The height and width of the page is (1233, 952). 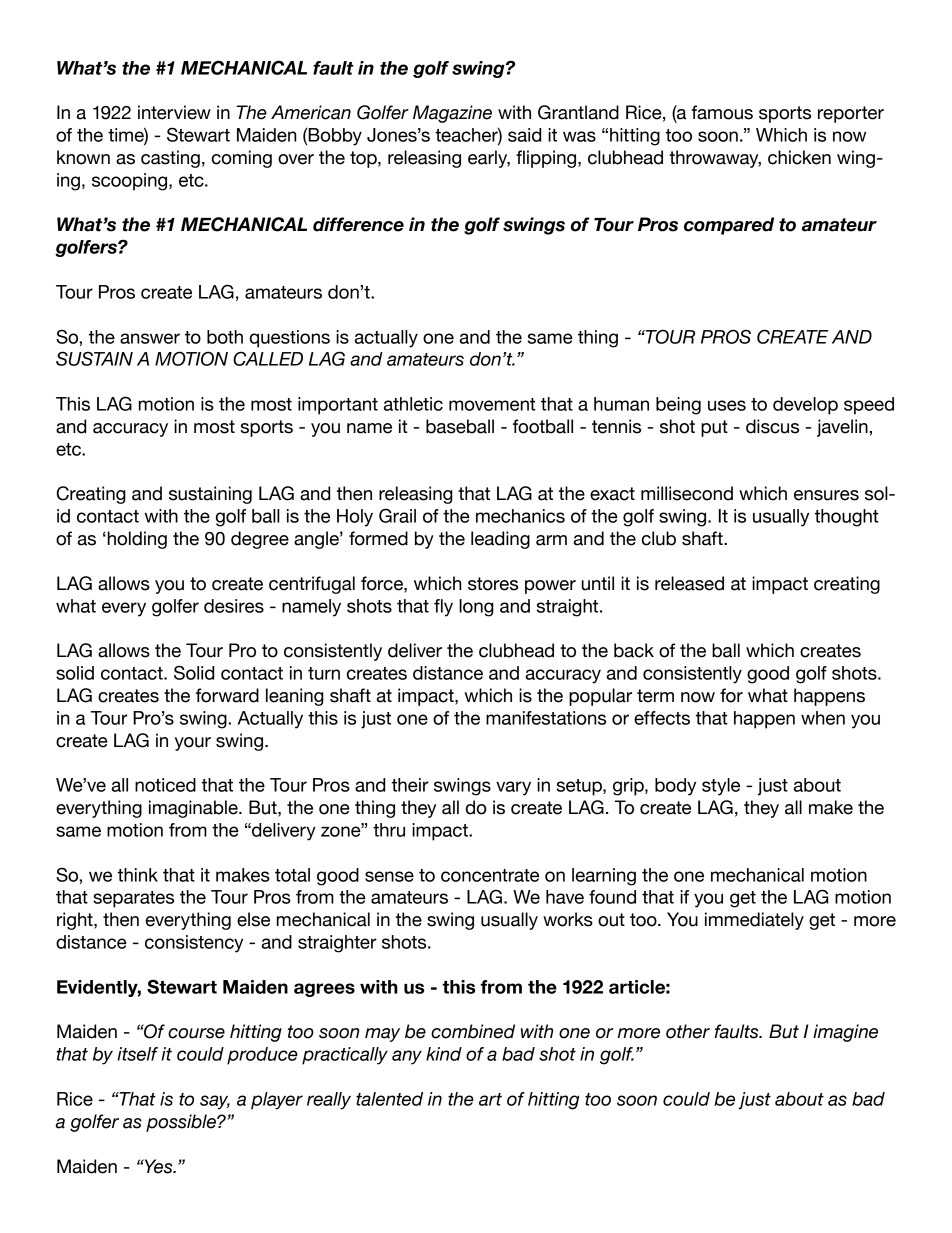 I want to click on chicken, so click(x=799, y=157).
